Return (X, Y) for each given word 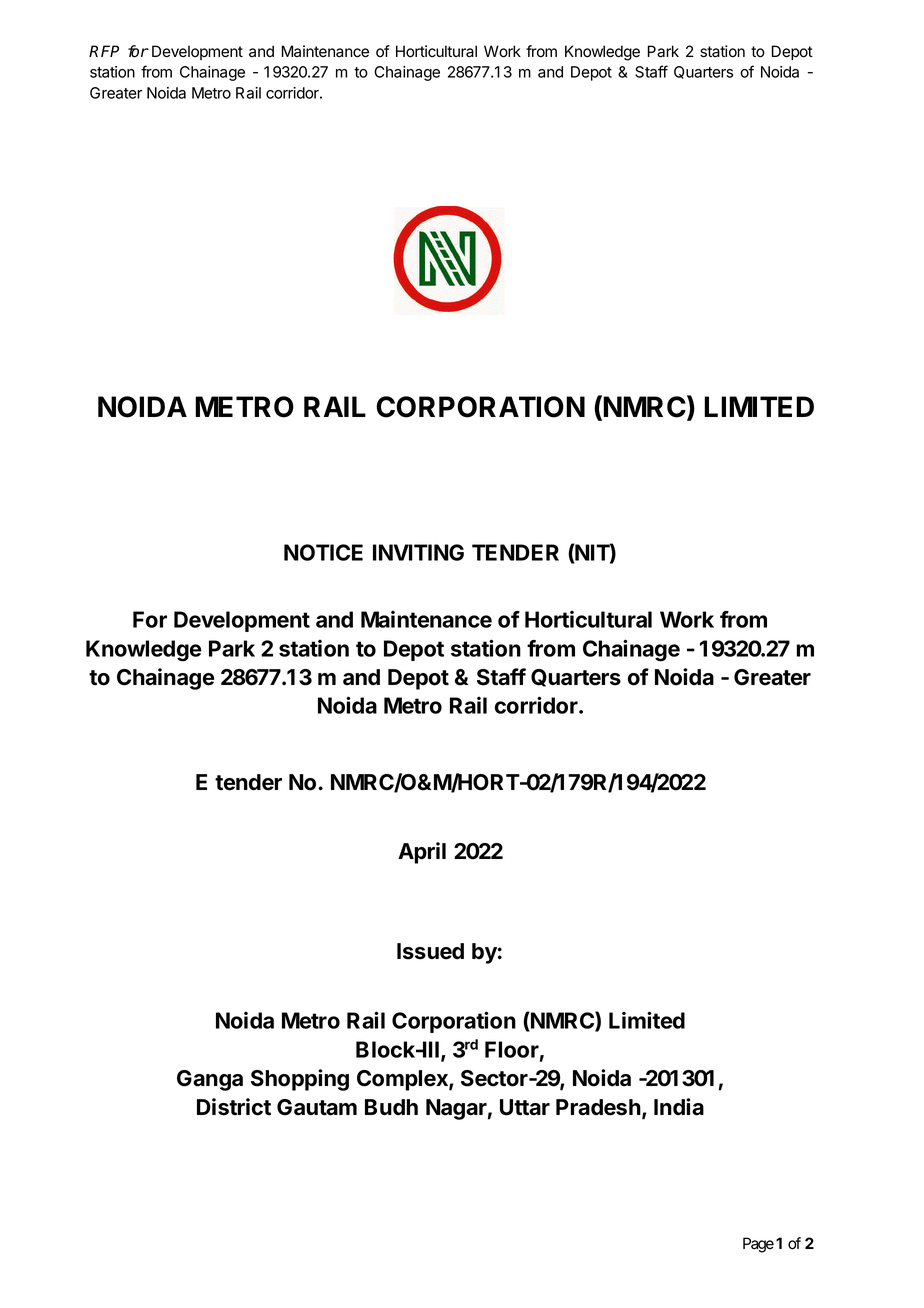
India (679, 1107)
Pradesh (598, 1107)
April (422, 853)
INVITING (418, 552)
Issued (430, 951)
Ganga (210, 1080)
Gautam (317, 1107)
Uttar (525, 1107)
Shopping (300, 1080)
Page (758, 1245)
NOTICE (323, 552)
